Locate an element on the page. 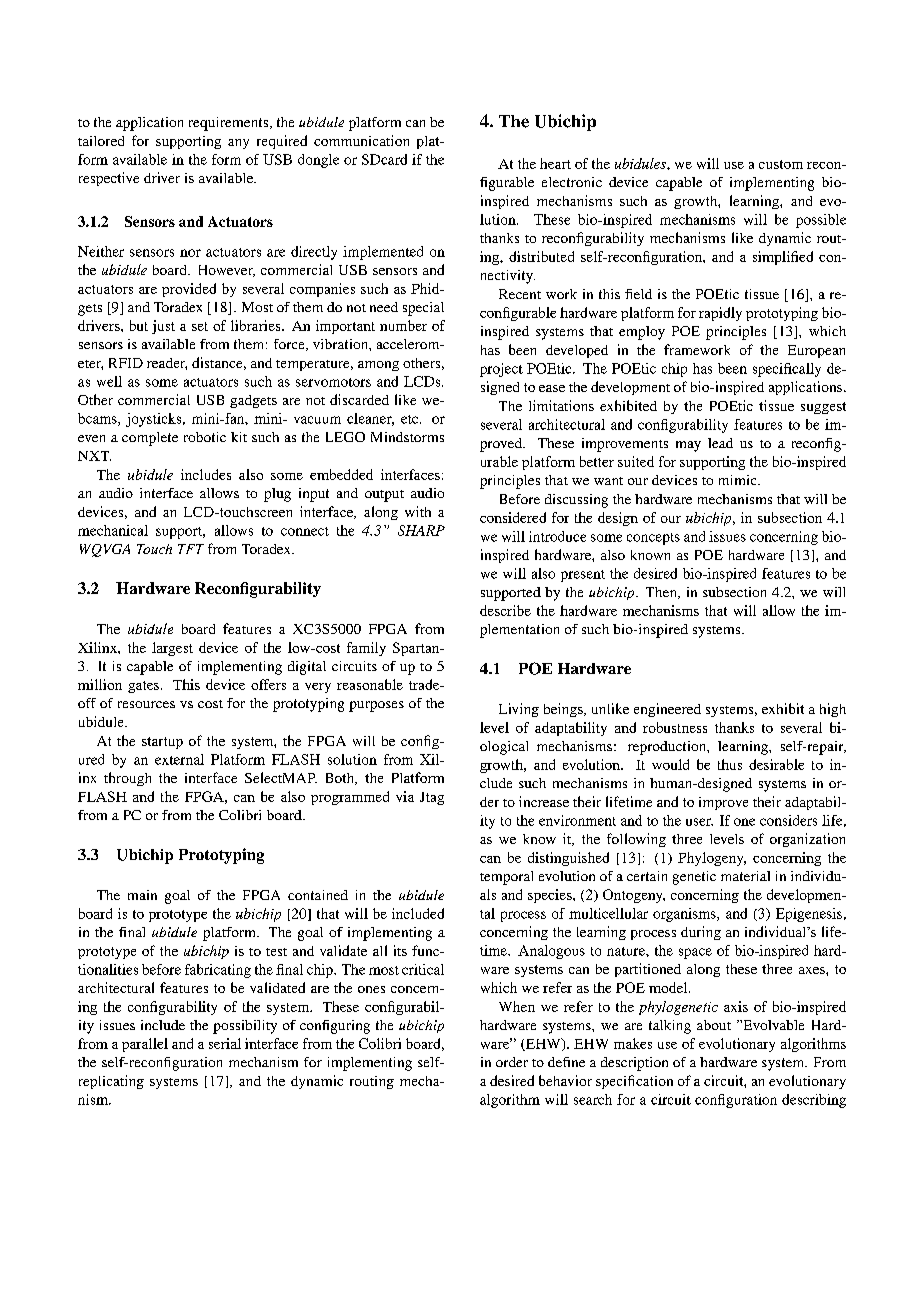  any is located at coordinates (238, 144).
